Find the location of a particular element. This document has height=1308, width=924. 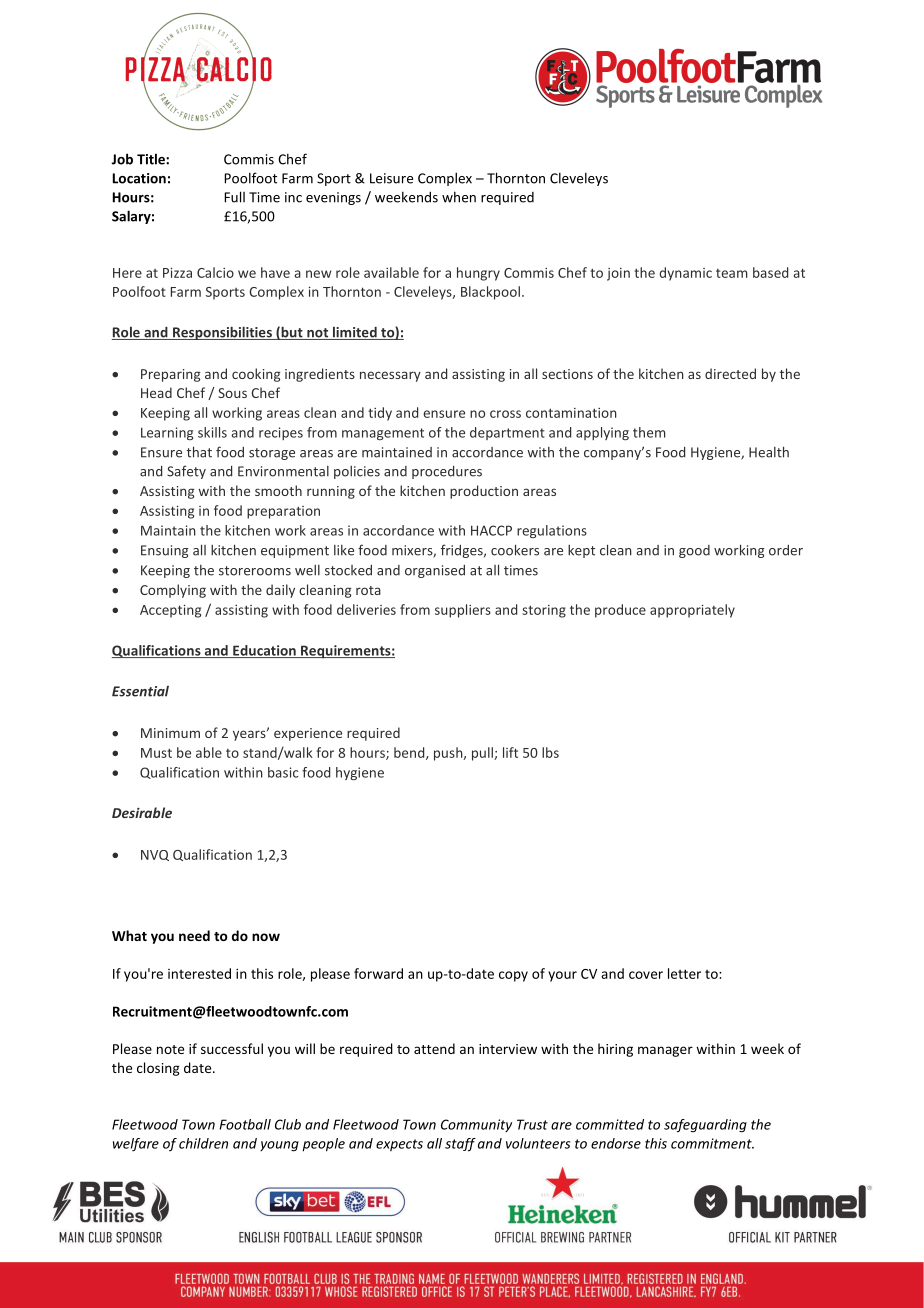

Education is located at coordinates (264, 651).
